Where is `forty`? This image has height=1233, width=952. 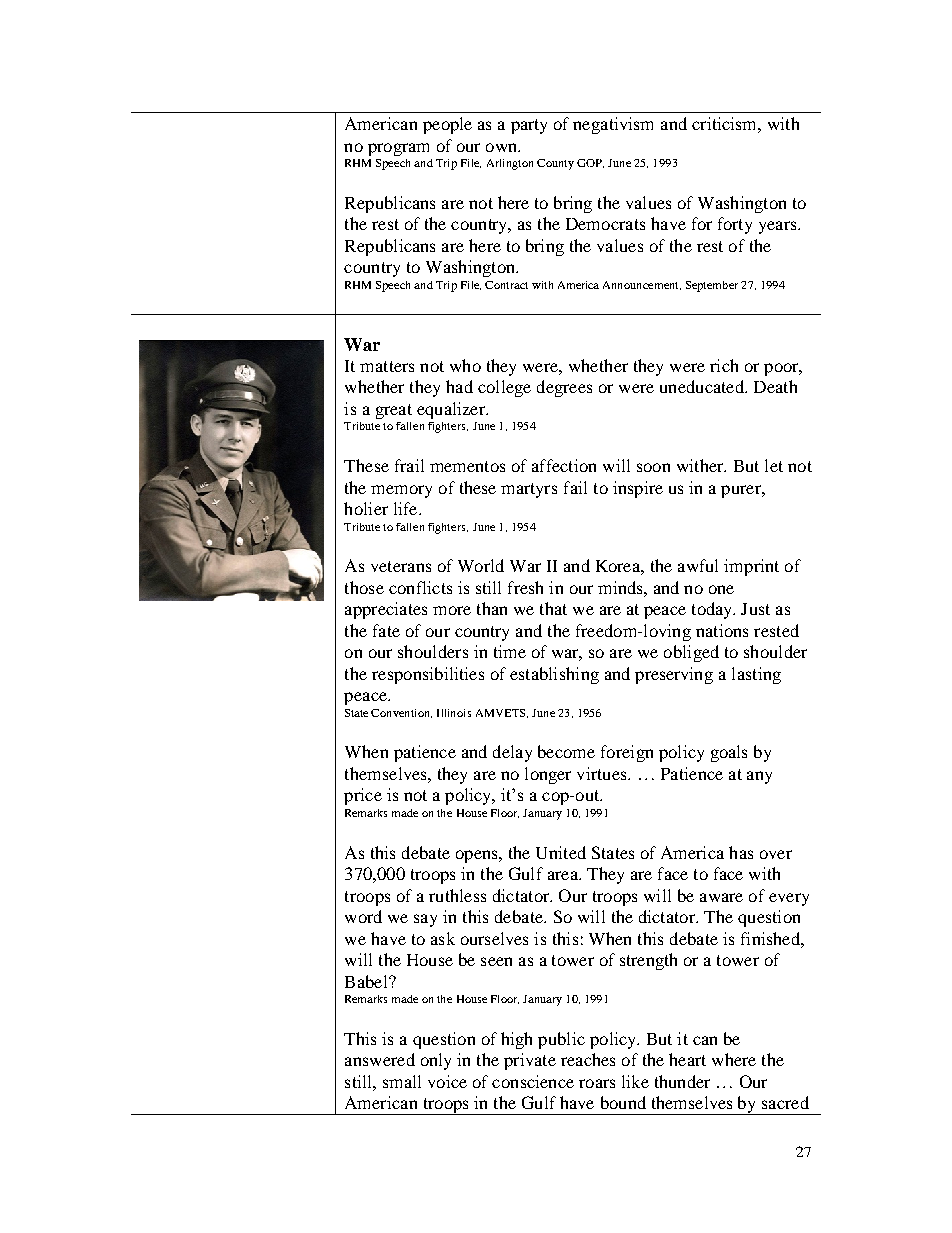
forty is located at coordinates (735, 225).
